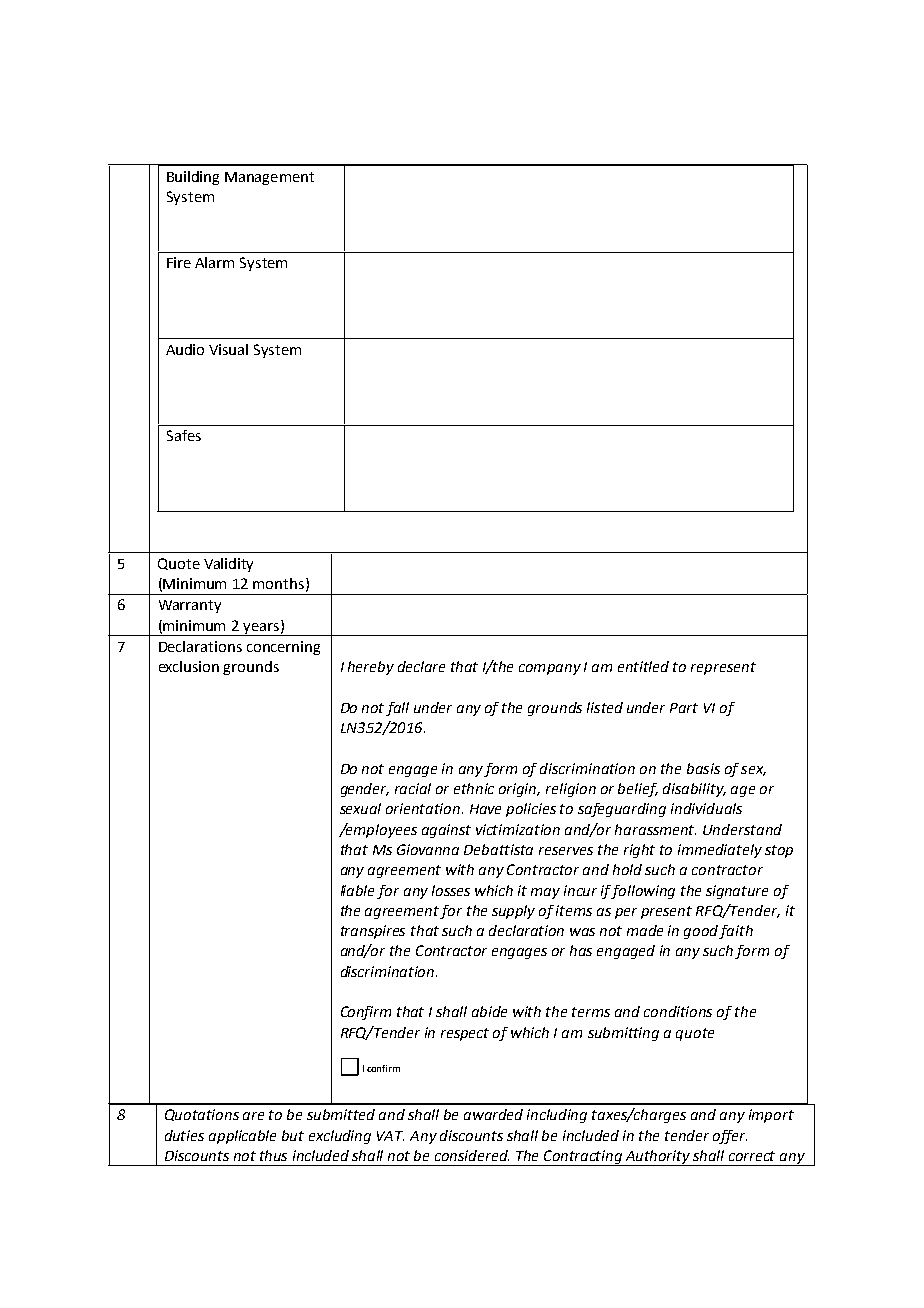  What do you see at coordinates (421, 666) in the page?
I see `declare` at bounding box center [421, 666].
